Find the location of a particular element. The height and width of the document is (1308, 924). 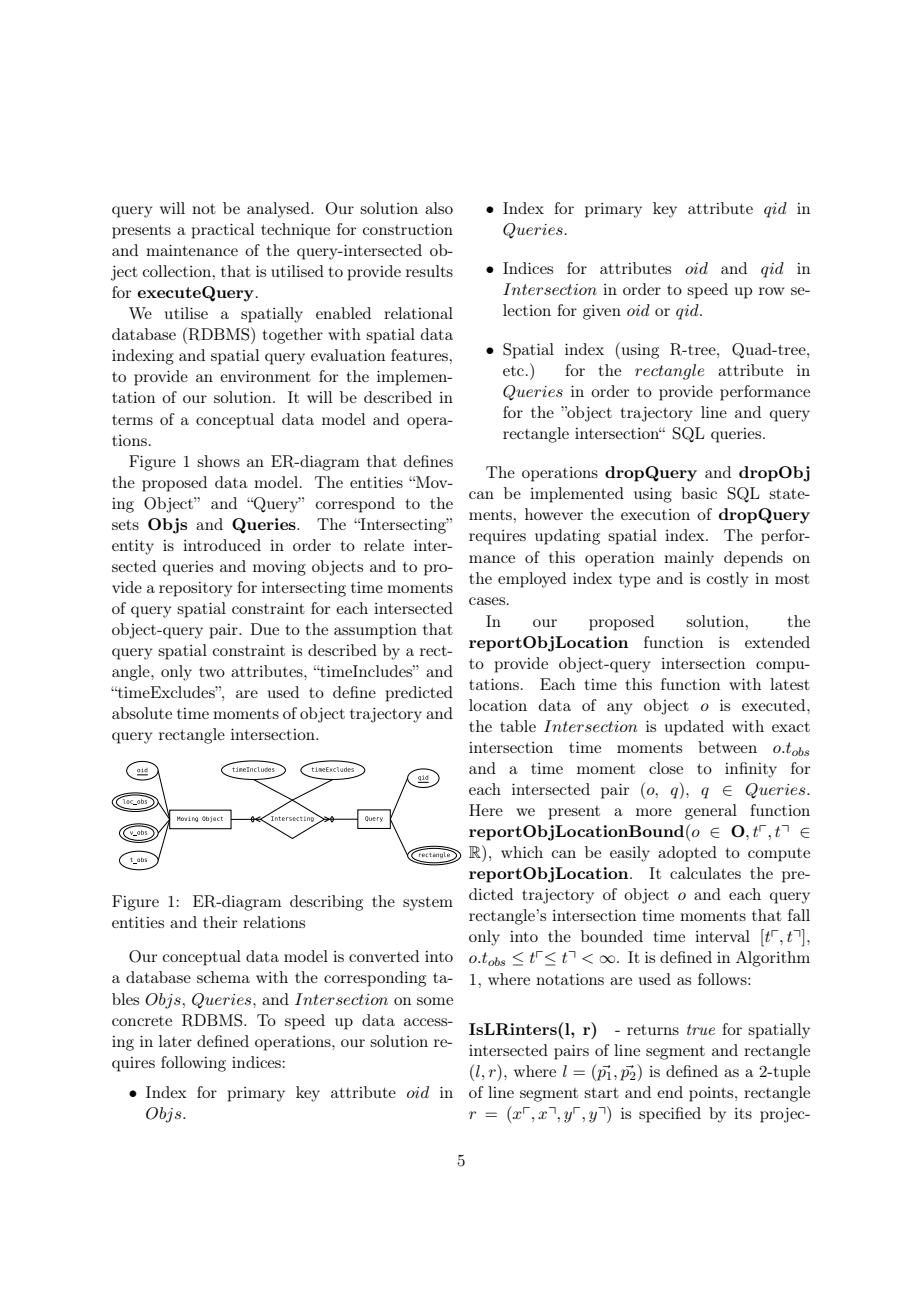

later is located at coordinates (175, 1041).
